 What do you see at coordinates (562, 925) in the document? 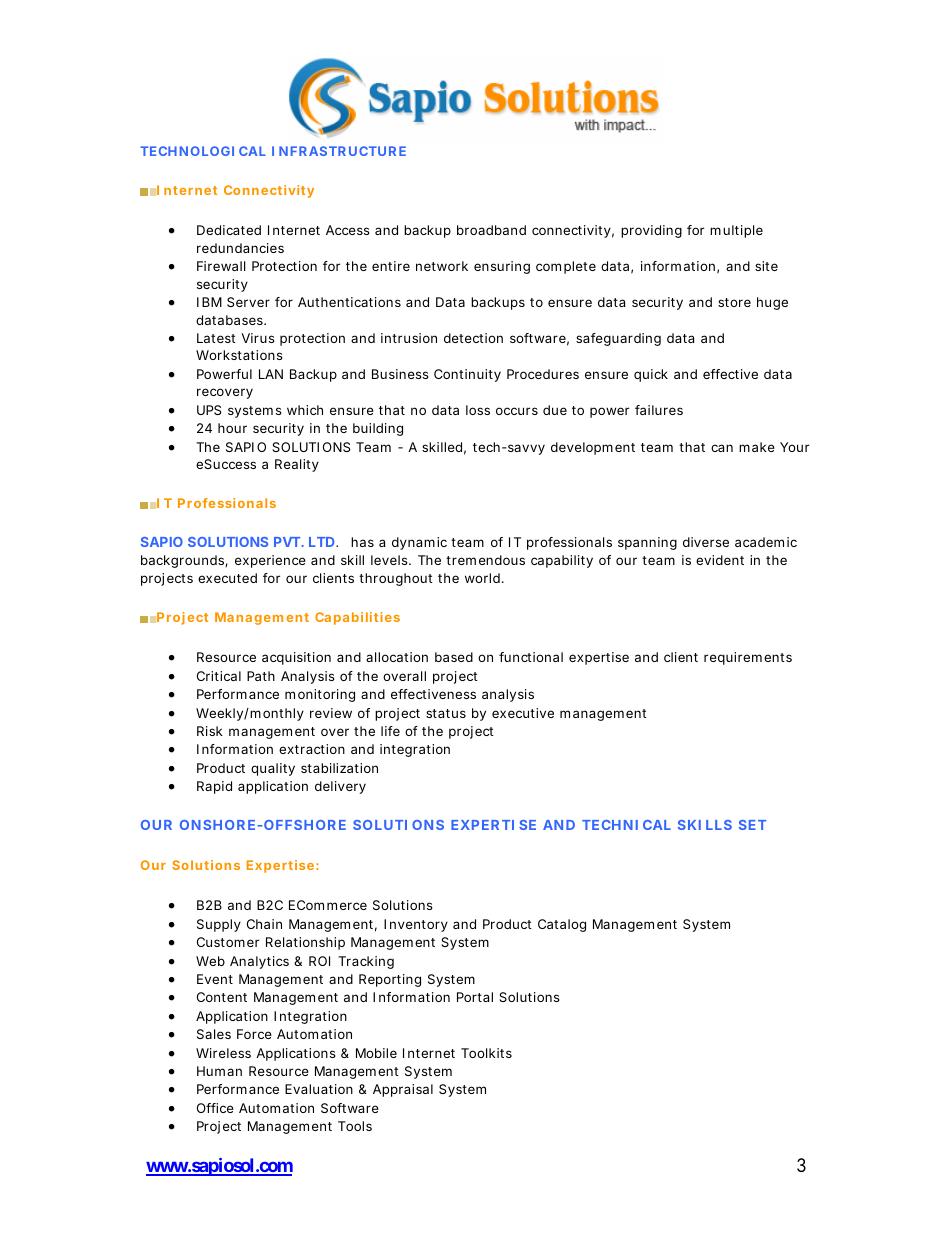
I see `Catalog` at bounding box center [562, 925].
